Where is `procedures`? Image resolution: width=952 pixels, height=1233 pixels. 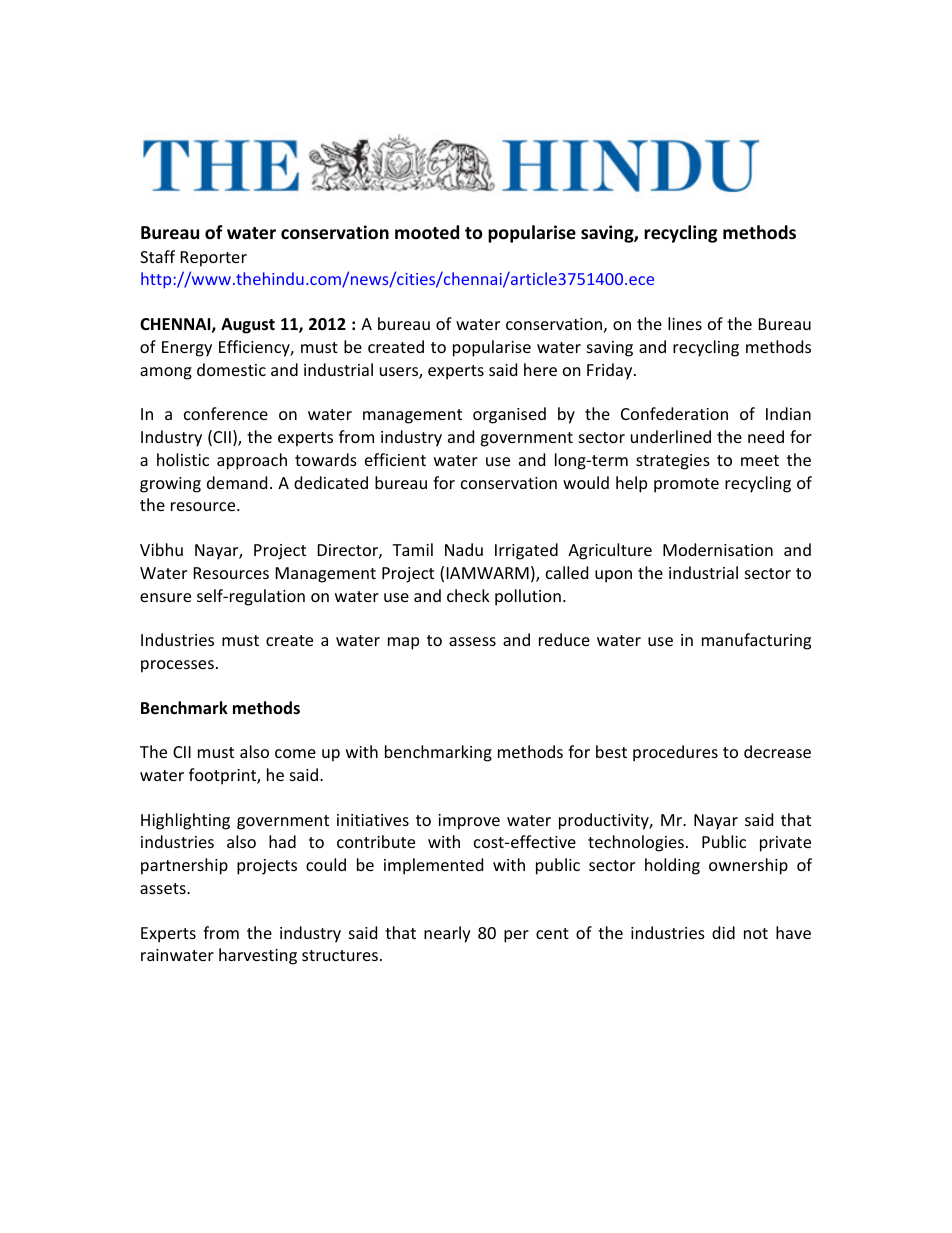 procedures is located at coordinates (675, 753).
